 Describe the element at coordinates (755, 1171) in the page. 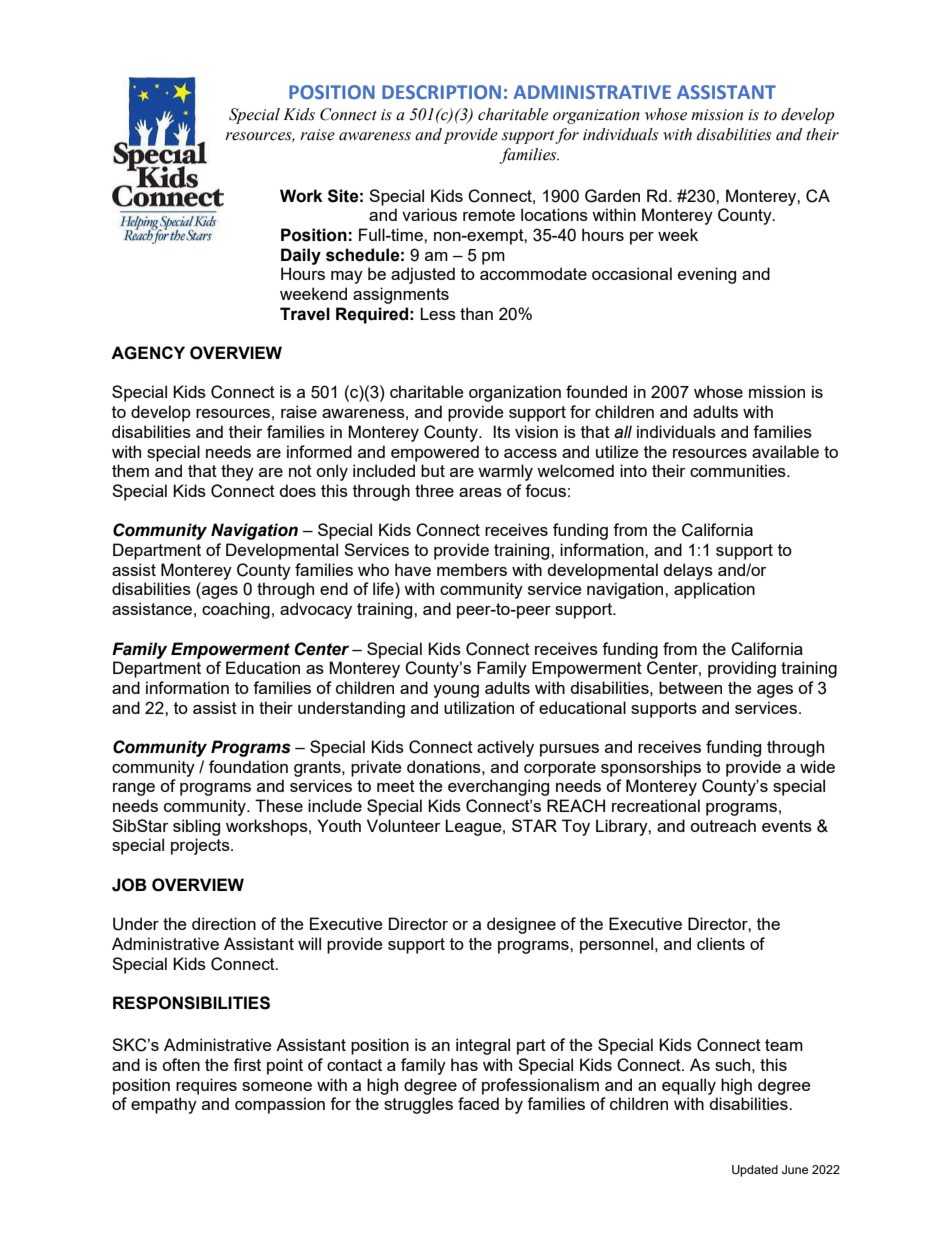

I see `Updated` at that location.
